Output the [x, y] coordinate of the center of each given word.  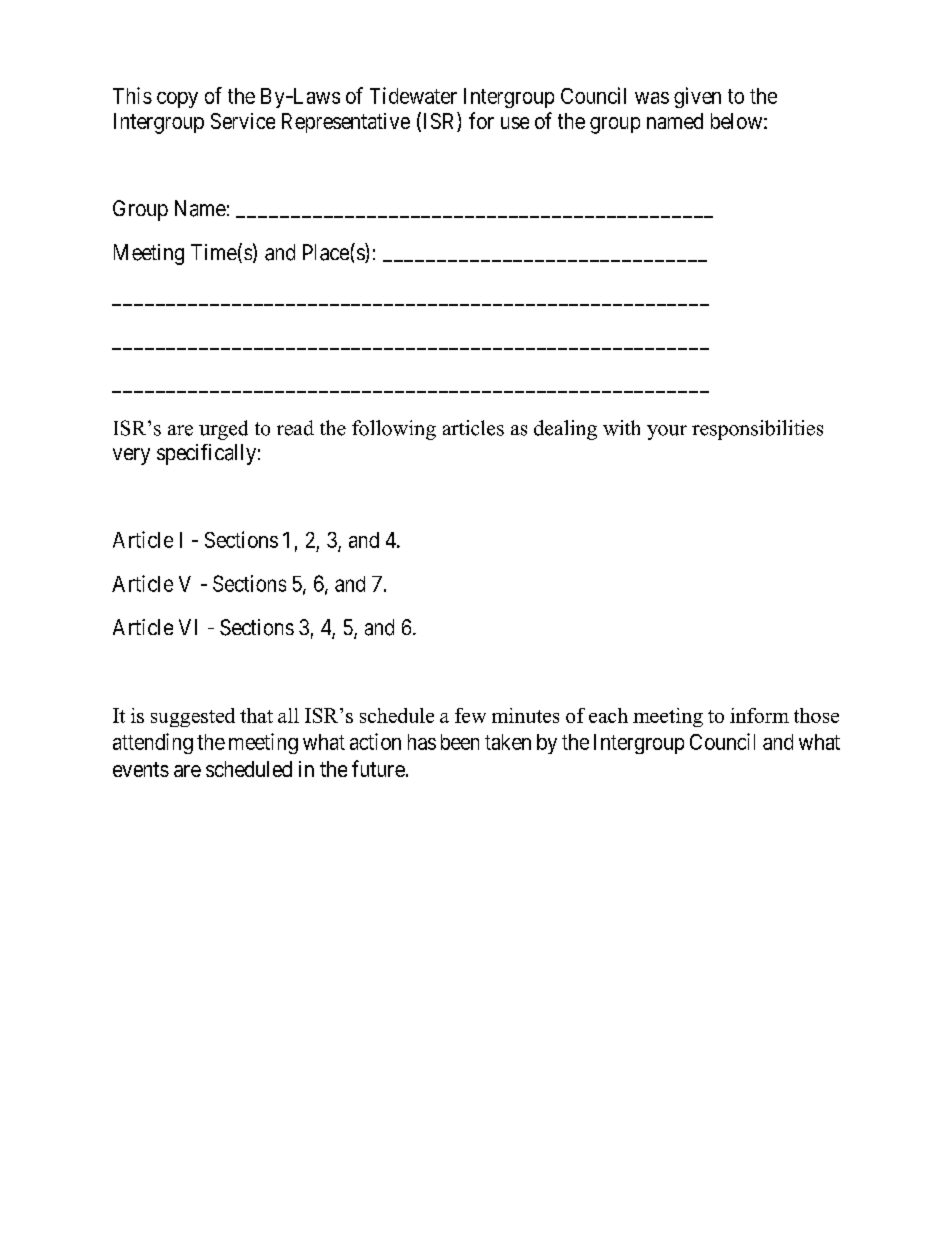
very [131, 456]
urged [223, 430]
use [515, 123]
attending [153, 743]
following [394, 430]
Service [243, 121]
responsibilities [757, 430]
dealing [565, 430]
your [667, 432]
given [697, 97]
